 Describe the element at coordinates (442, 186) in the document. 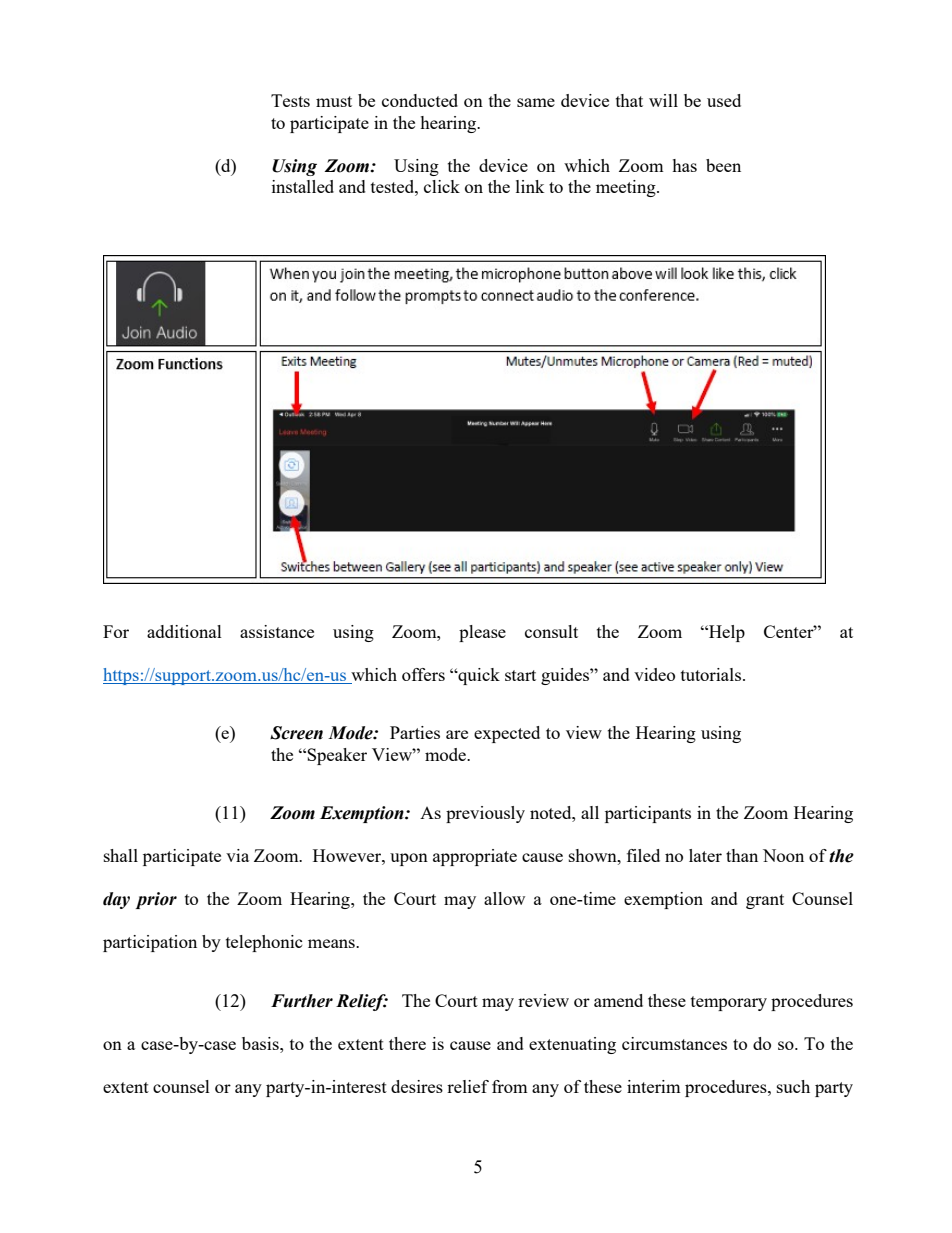

I see `click` at that location.
